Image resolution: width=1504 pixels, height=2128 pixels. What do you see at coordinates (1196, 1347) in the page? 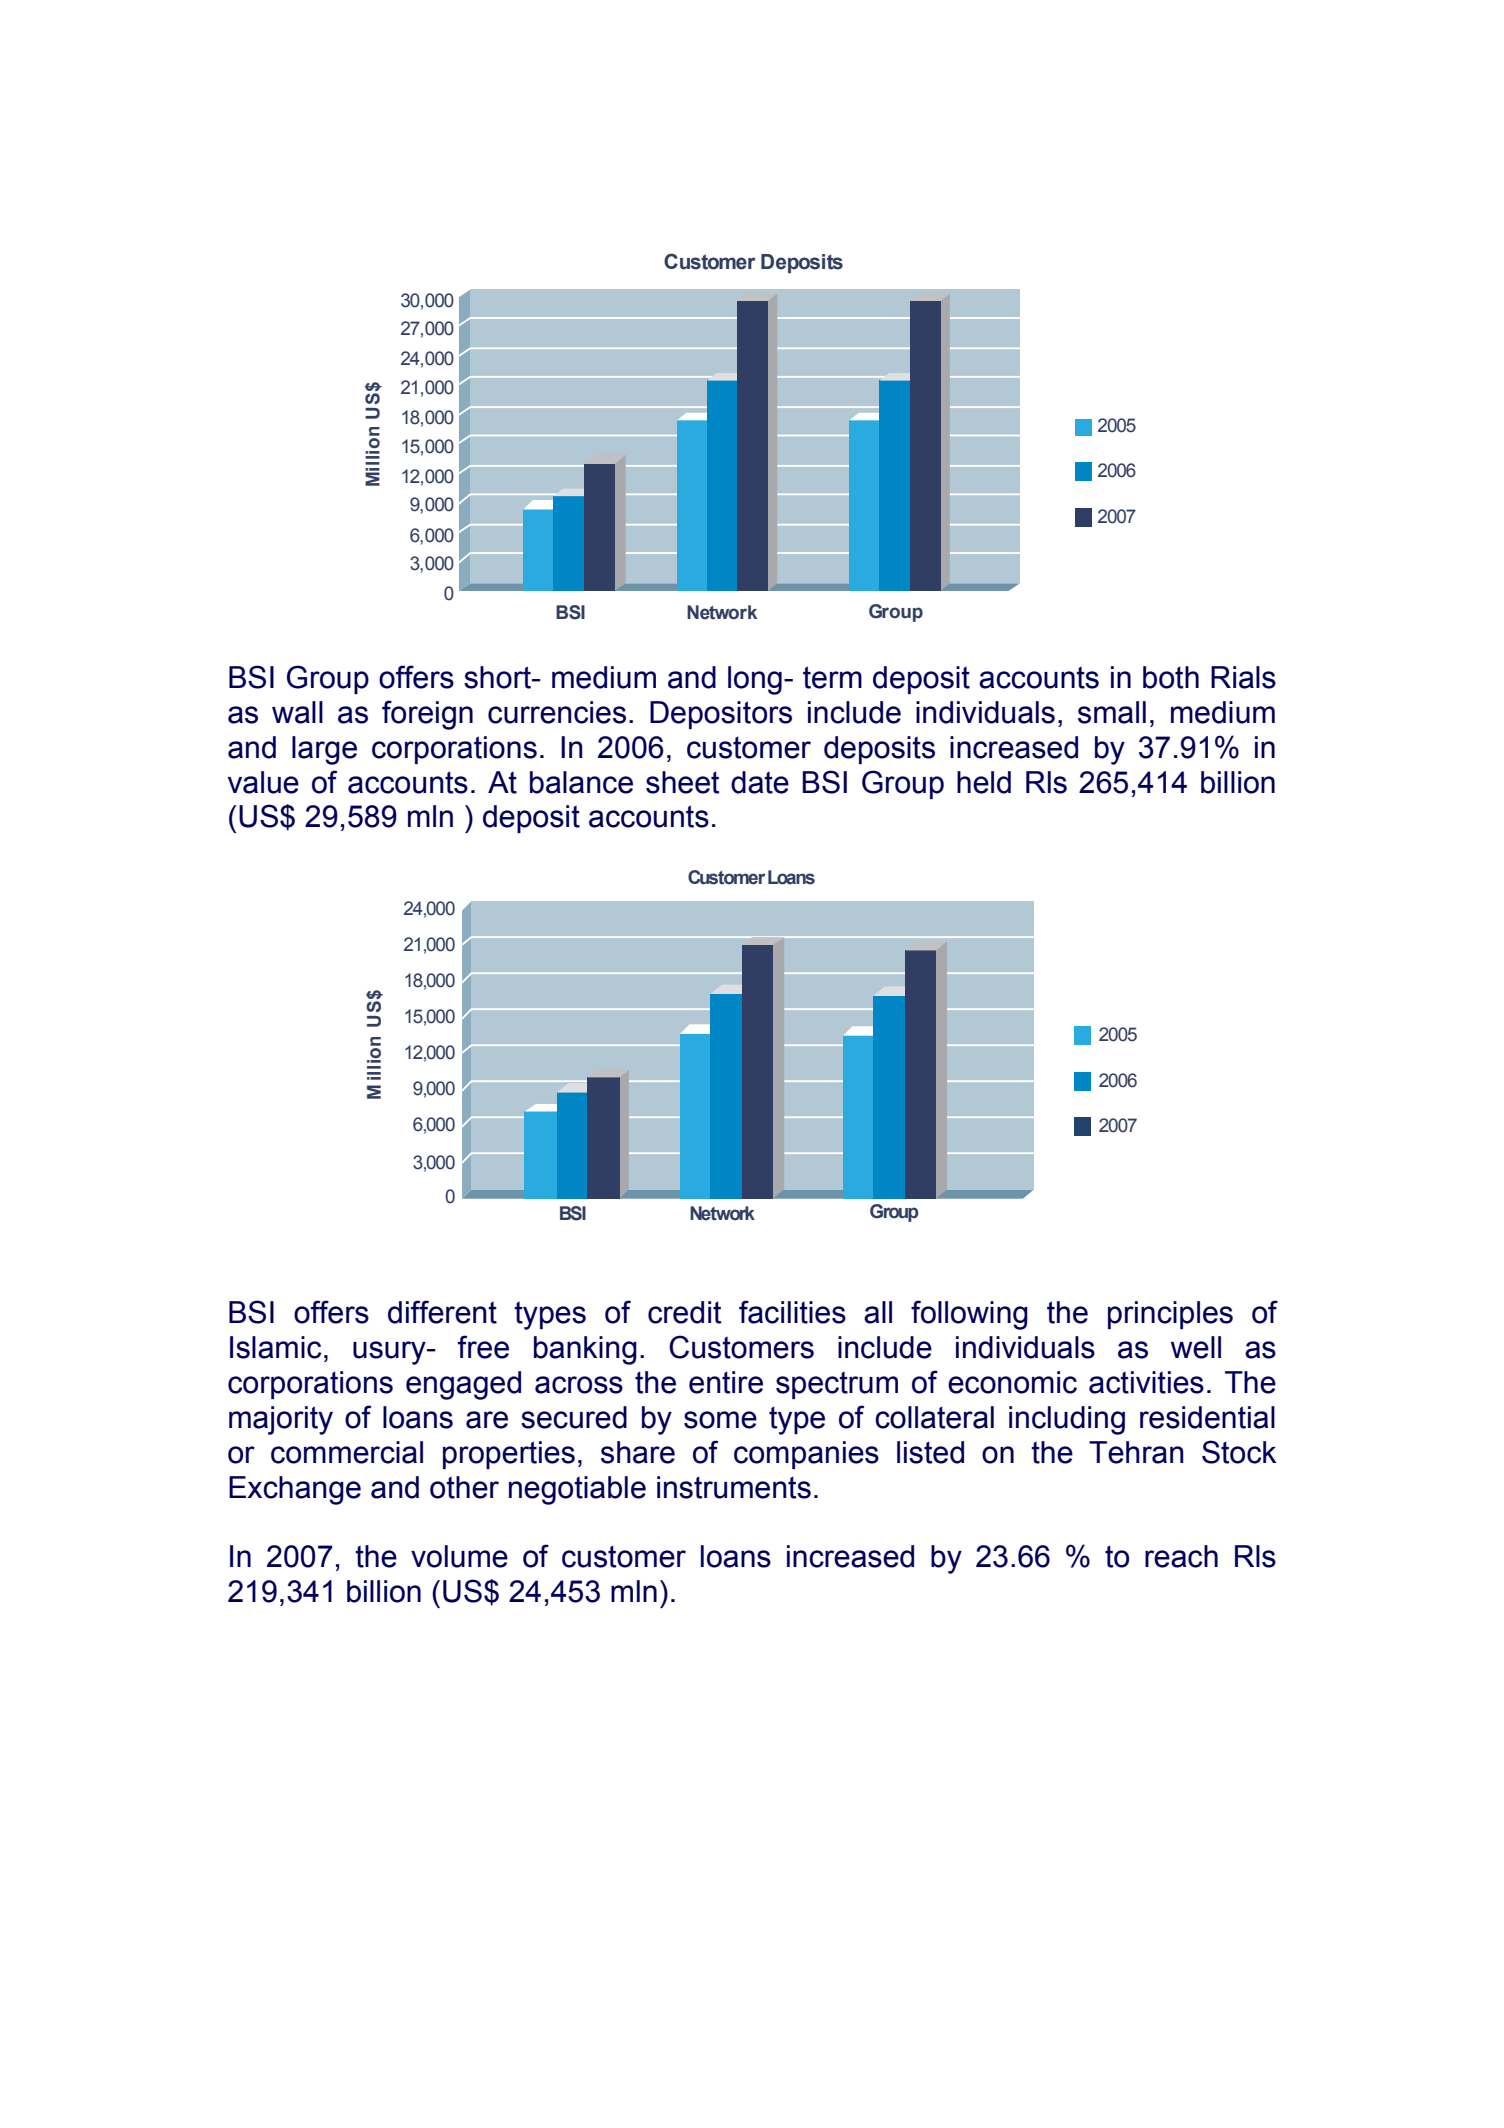
I see `well` at bounding box center [1196, 1347].
